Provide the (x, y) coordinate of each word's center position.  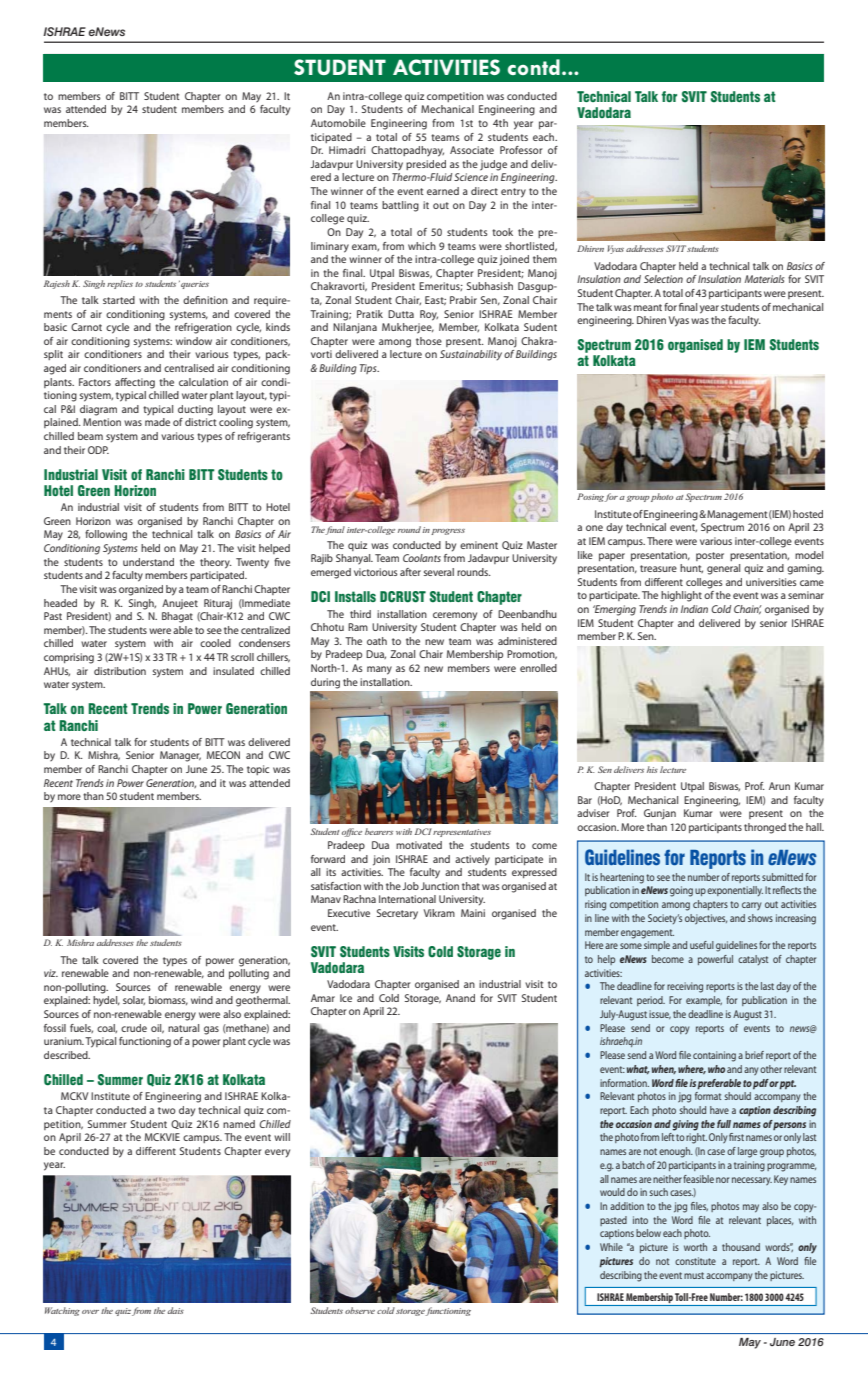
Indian (694, 609)
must (694, 1275)
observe (360, 1310)
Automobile (338, 123)
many (379, 670)
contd (534, 67)
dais (176, 1310)
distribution (120, 671)
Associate (472, 150)
